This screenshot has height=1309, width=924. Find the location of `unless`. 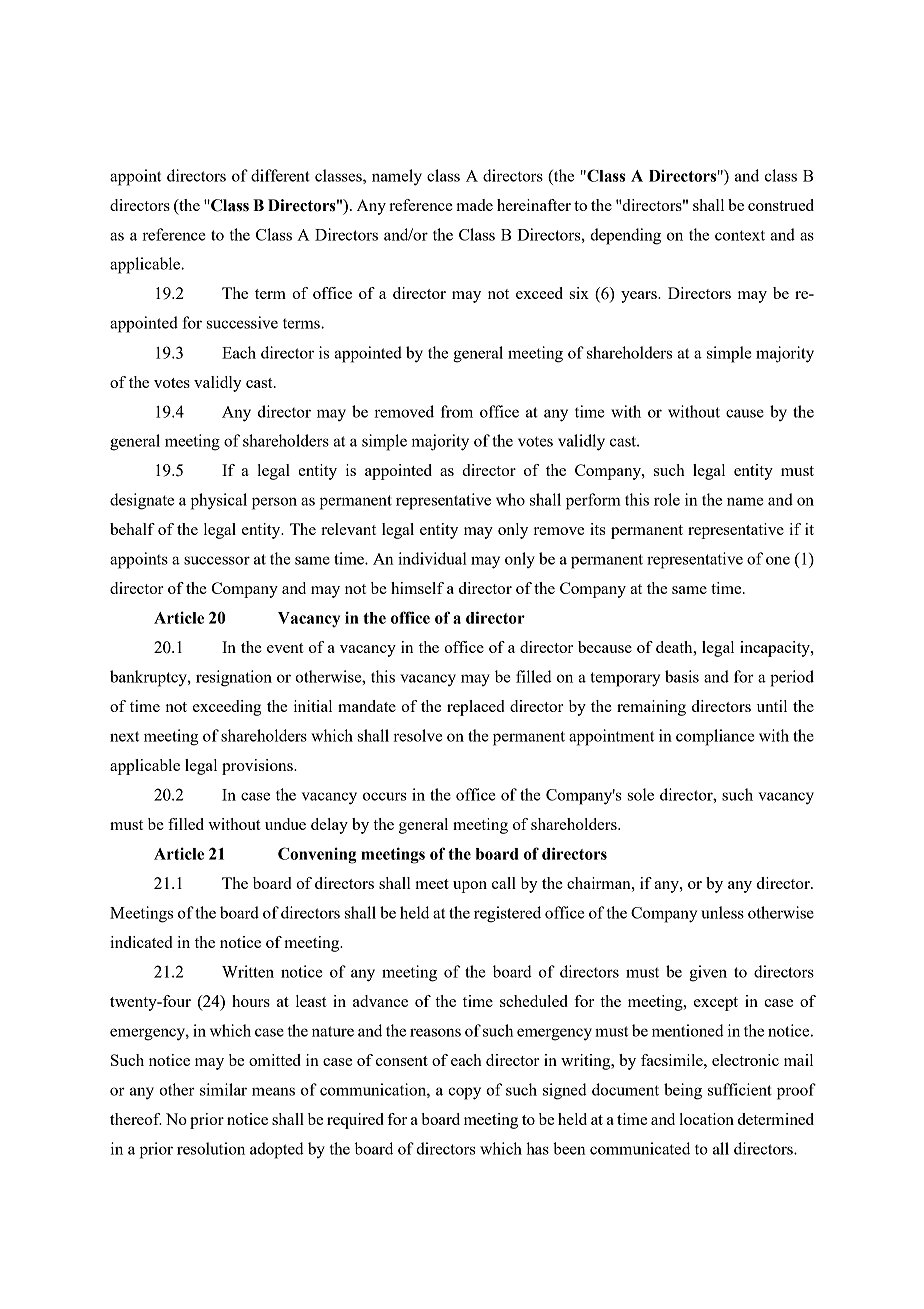

unless is located at coordinates (722, 912).
